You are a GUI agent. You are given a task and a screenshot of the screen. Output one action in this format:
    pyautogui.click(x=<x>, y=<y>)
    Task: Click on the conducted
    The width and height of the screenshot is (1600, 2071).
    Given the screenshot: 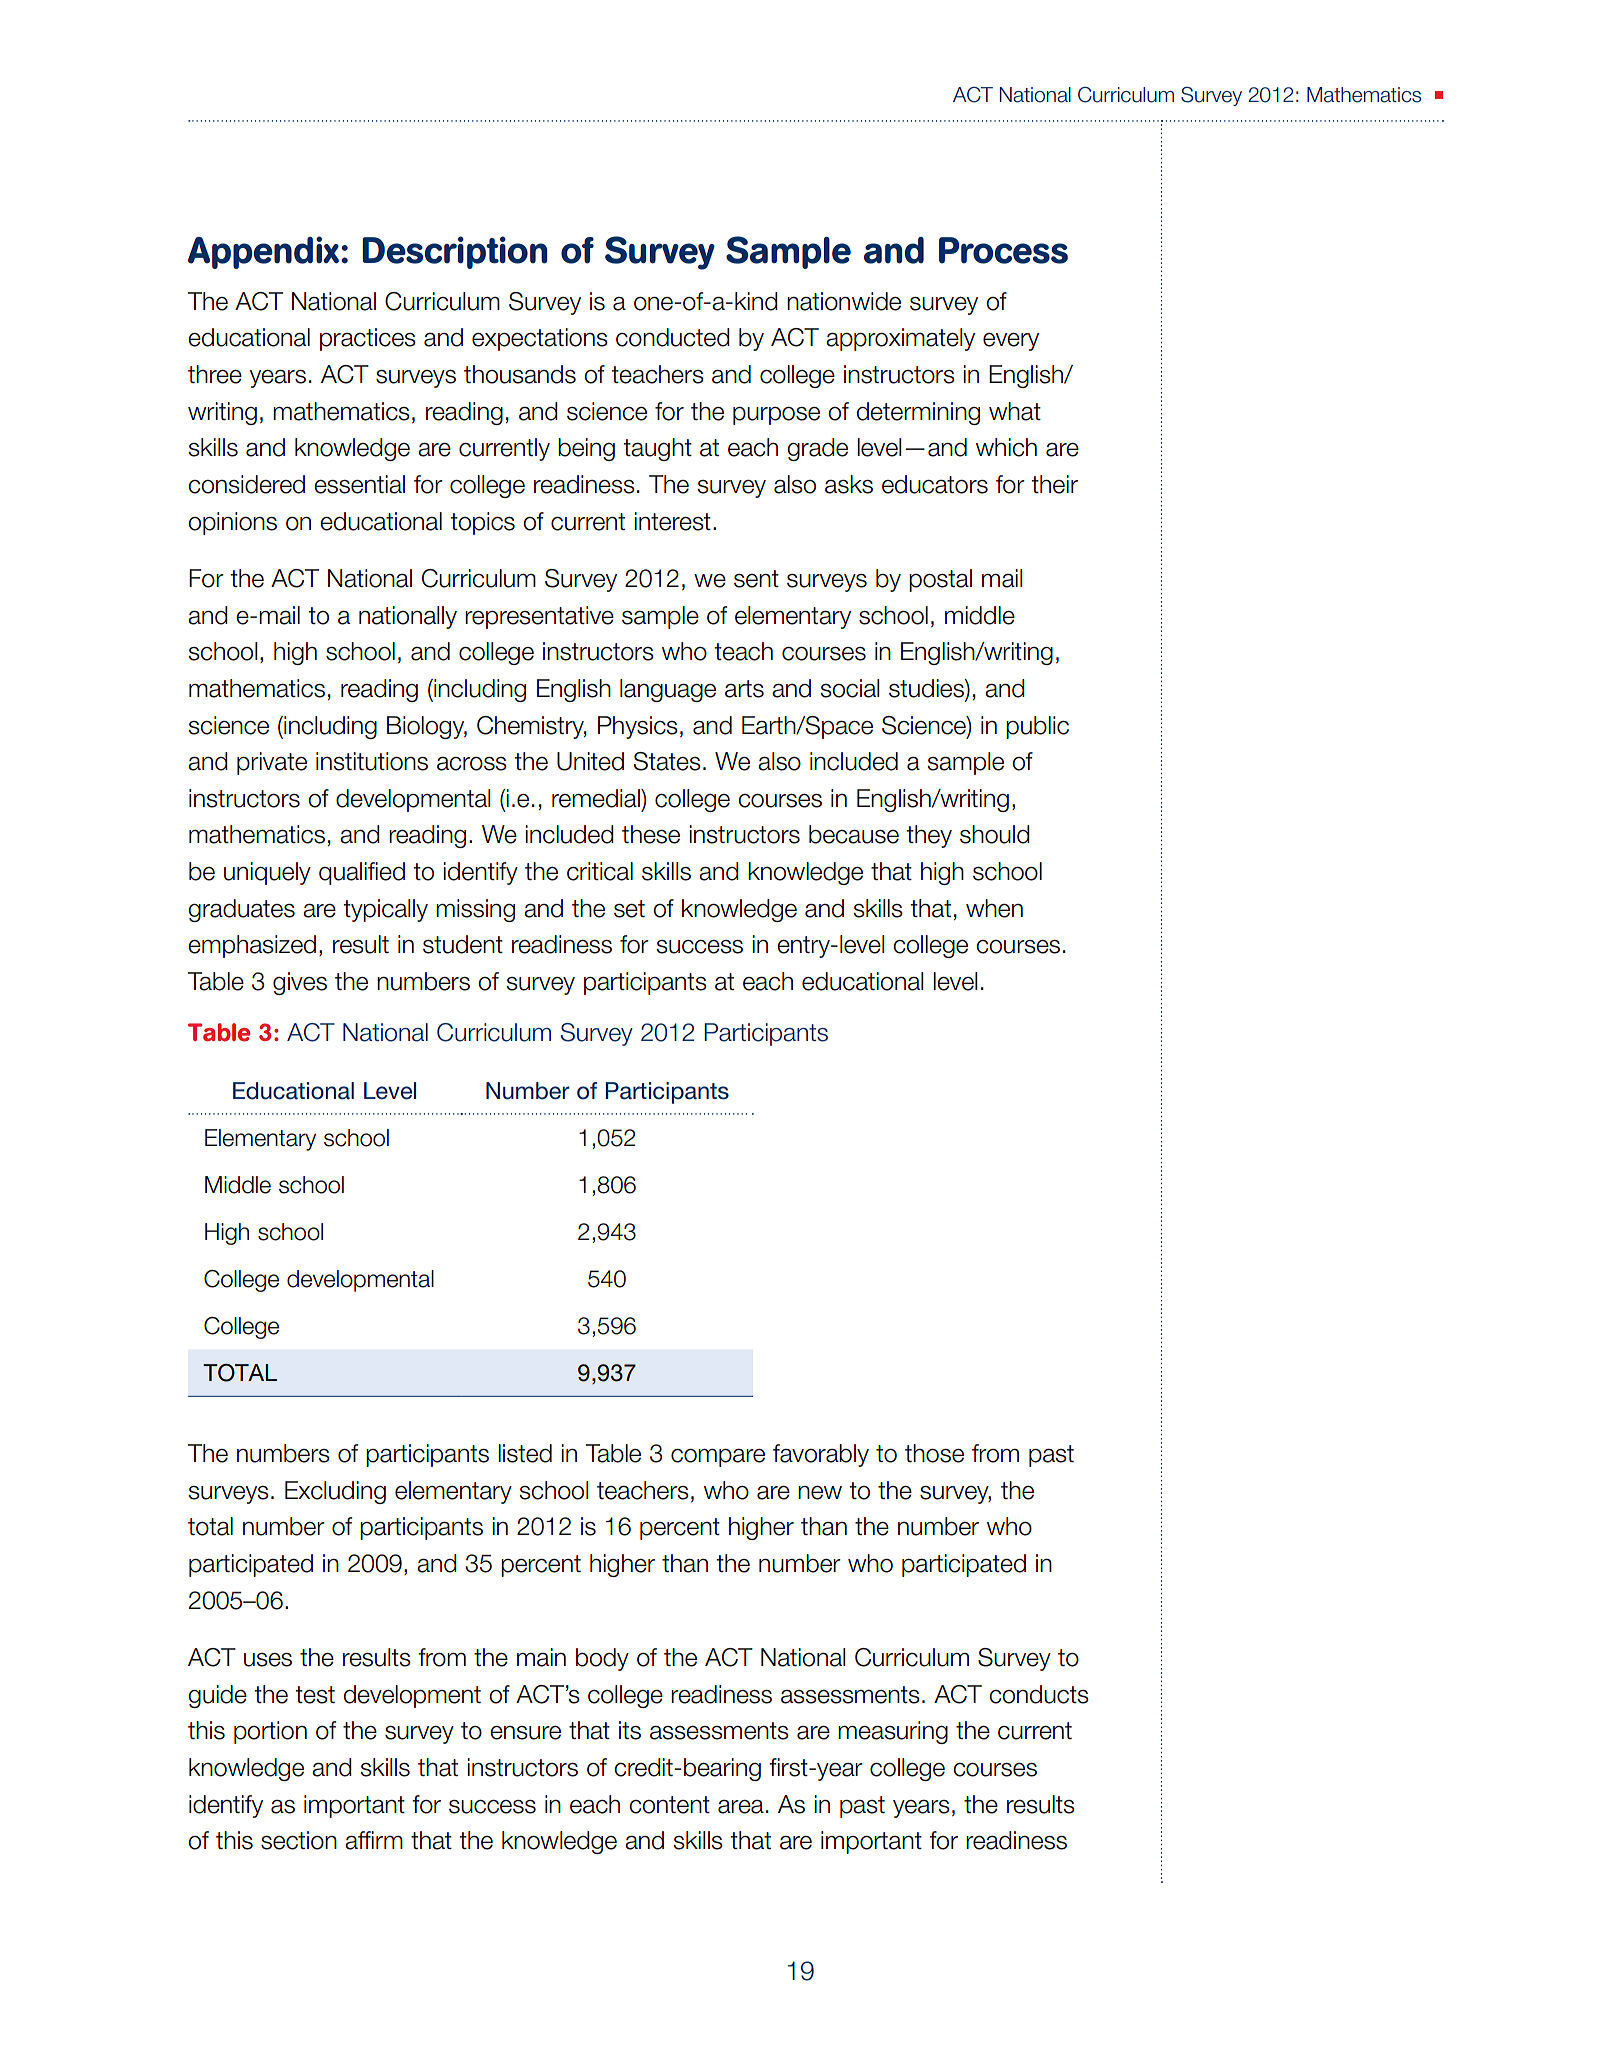 What is the action you would take?
    pyautogui.click(x=673, y=337)
